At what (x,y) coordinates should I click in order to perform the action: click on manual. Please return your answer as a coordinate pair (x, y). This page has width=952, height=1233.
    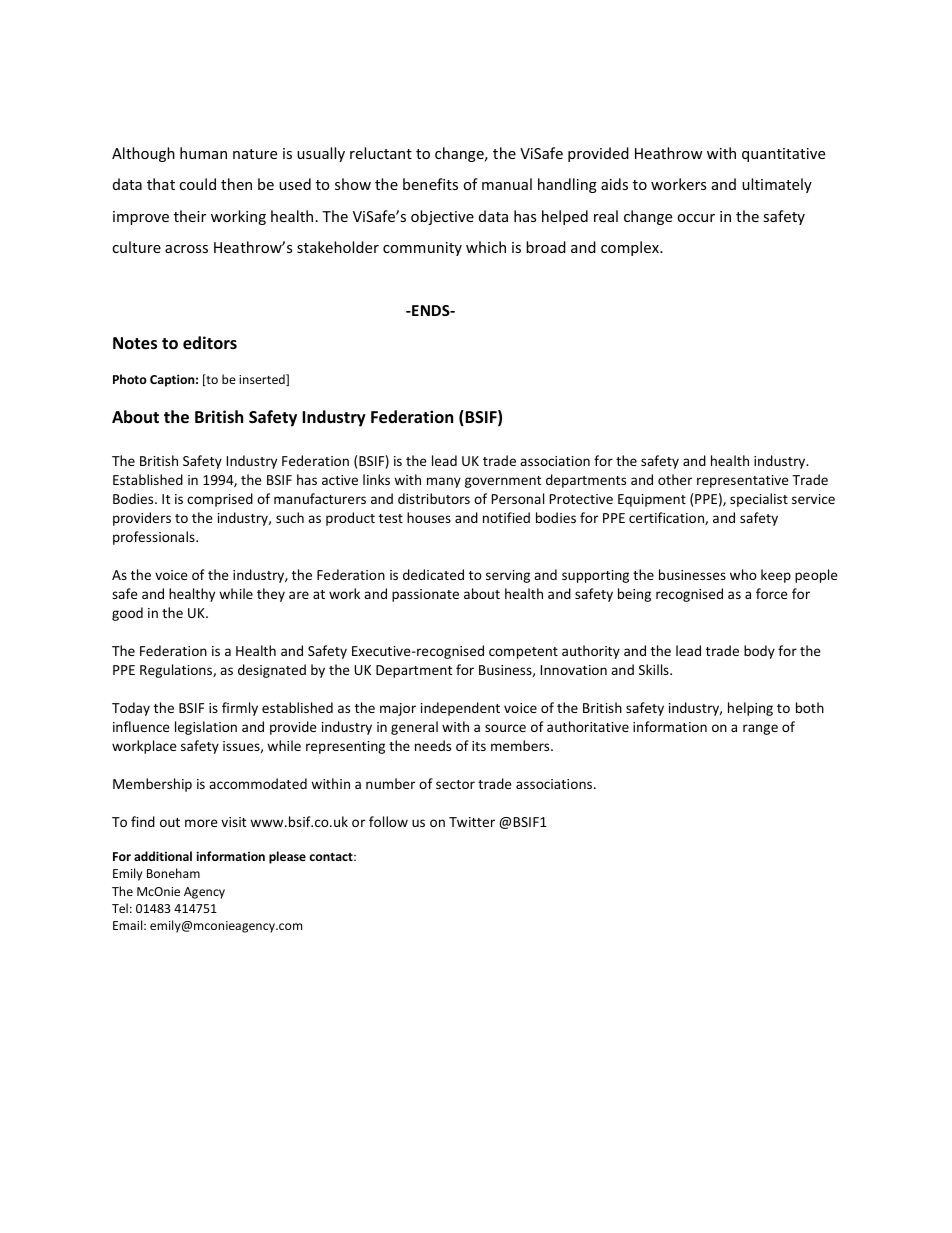
    Looking at the image, I should click on (507, 184).
